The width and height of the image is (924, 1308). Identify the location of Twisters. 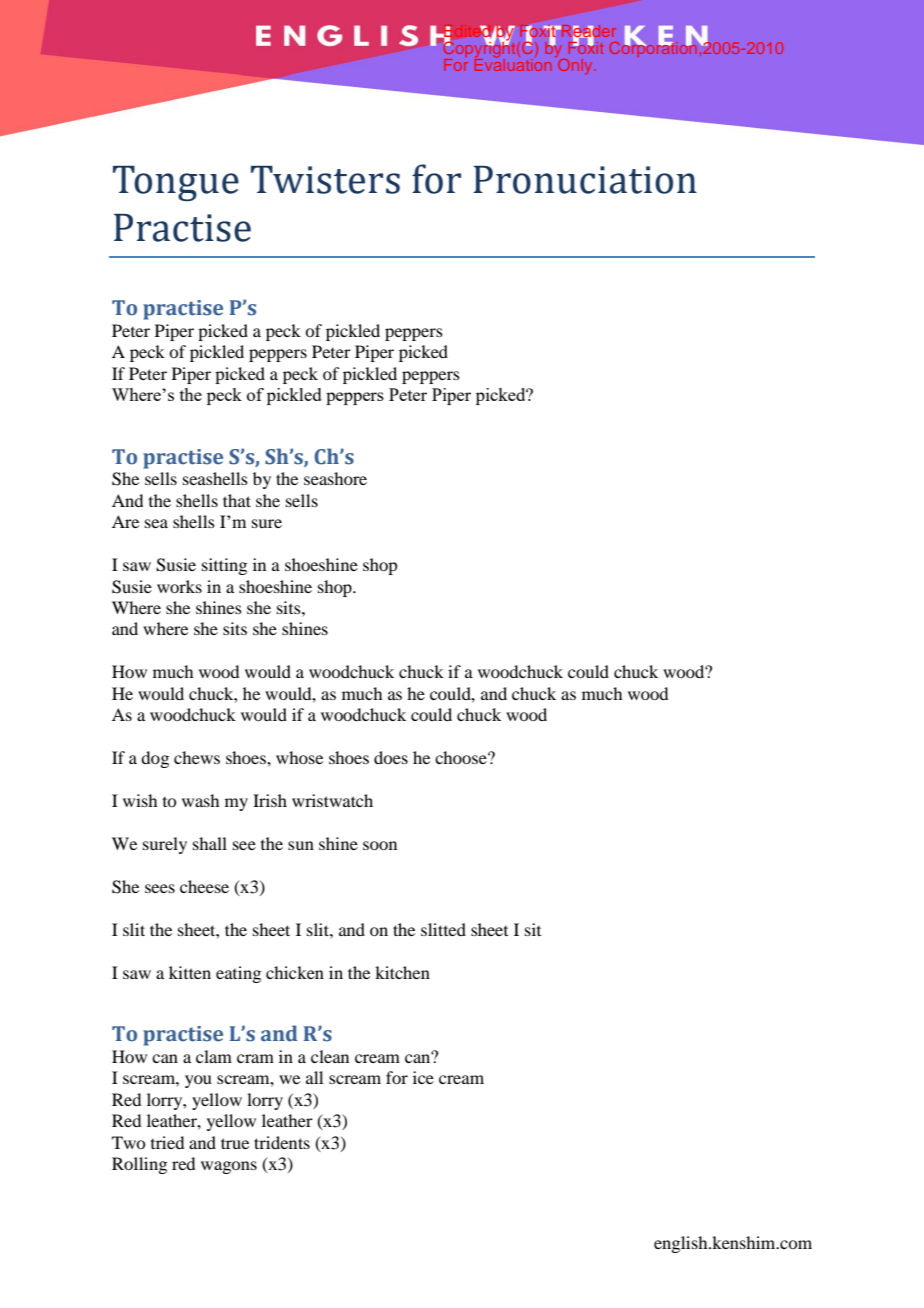
(325, 180).
